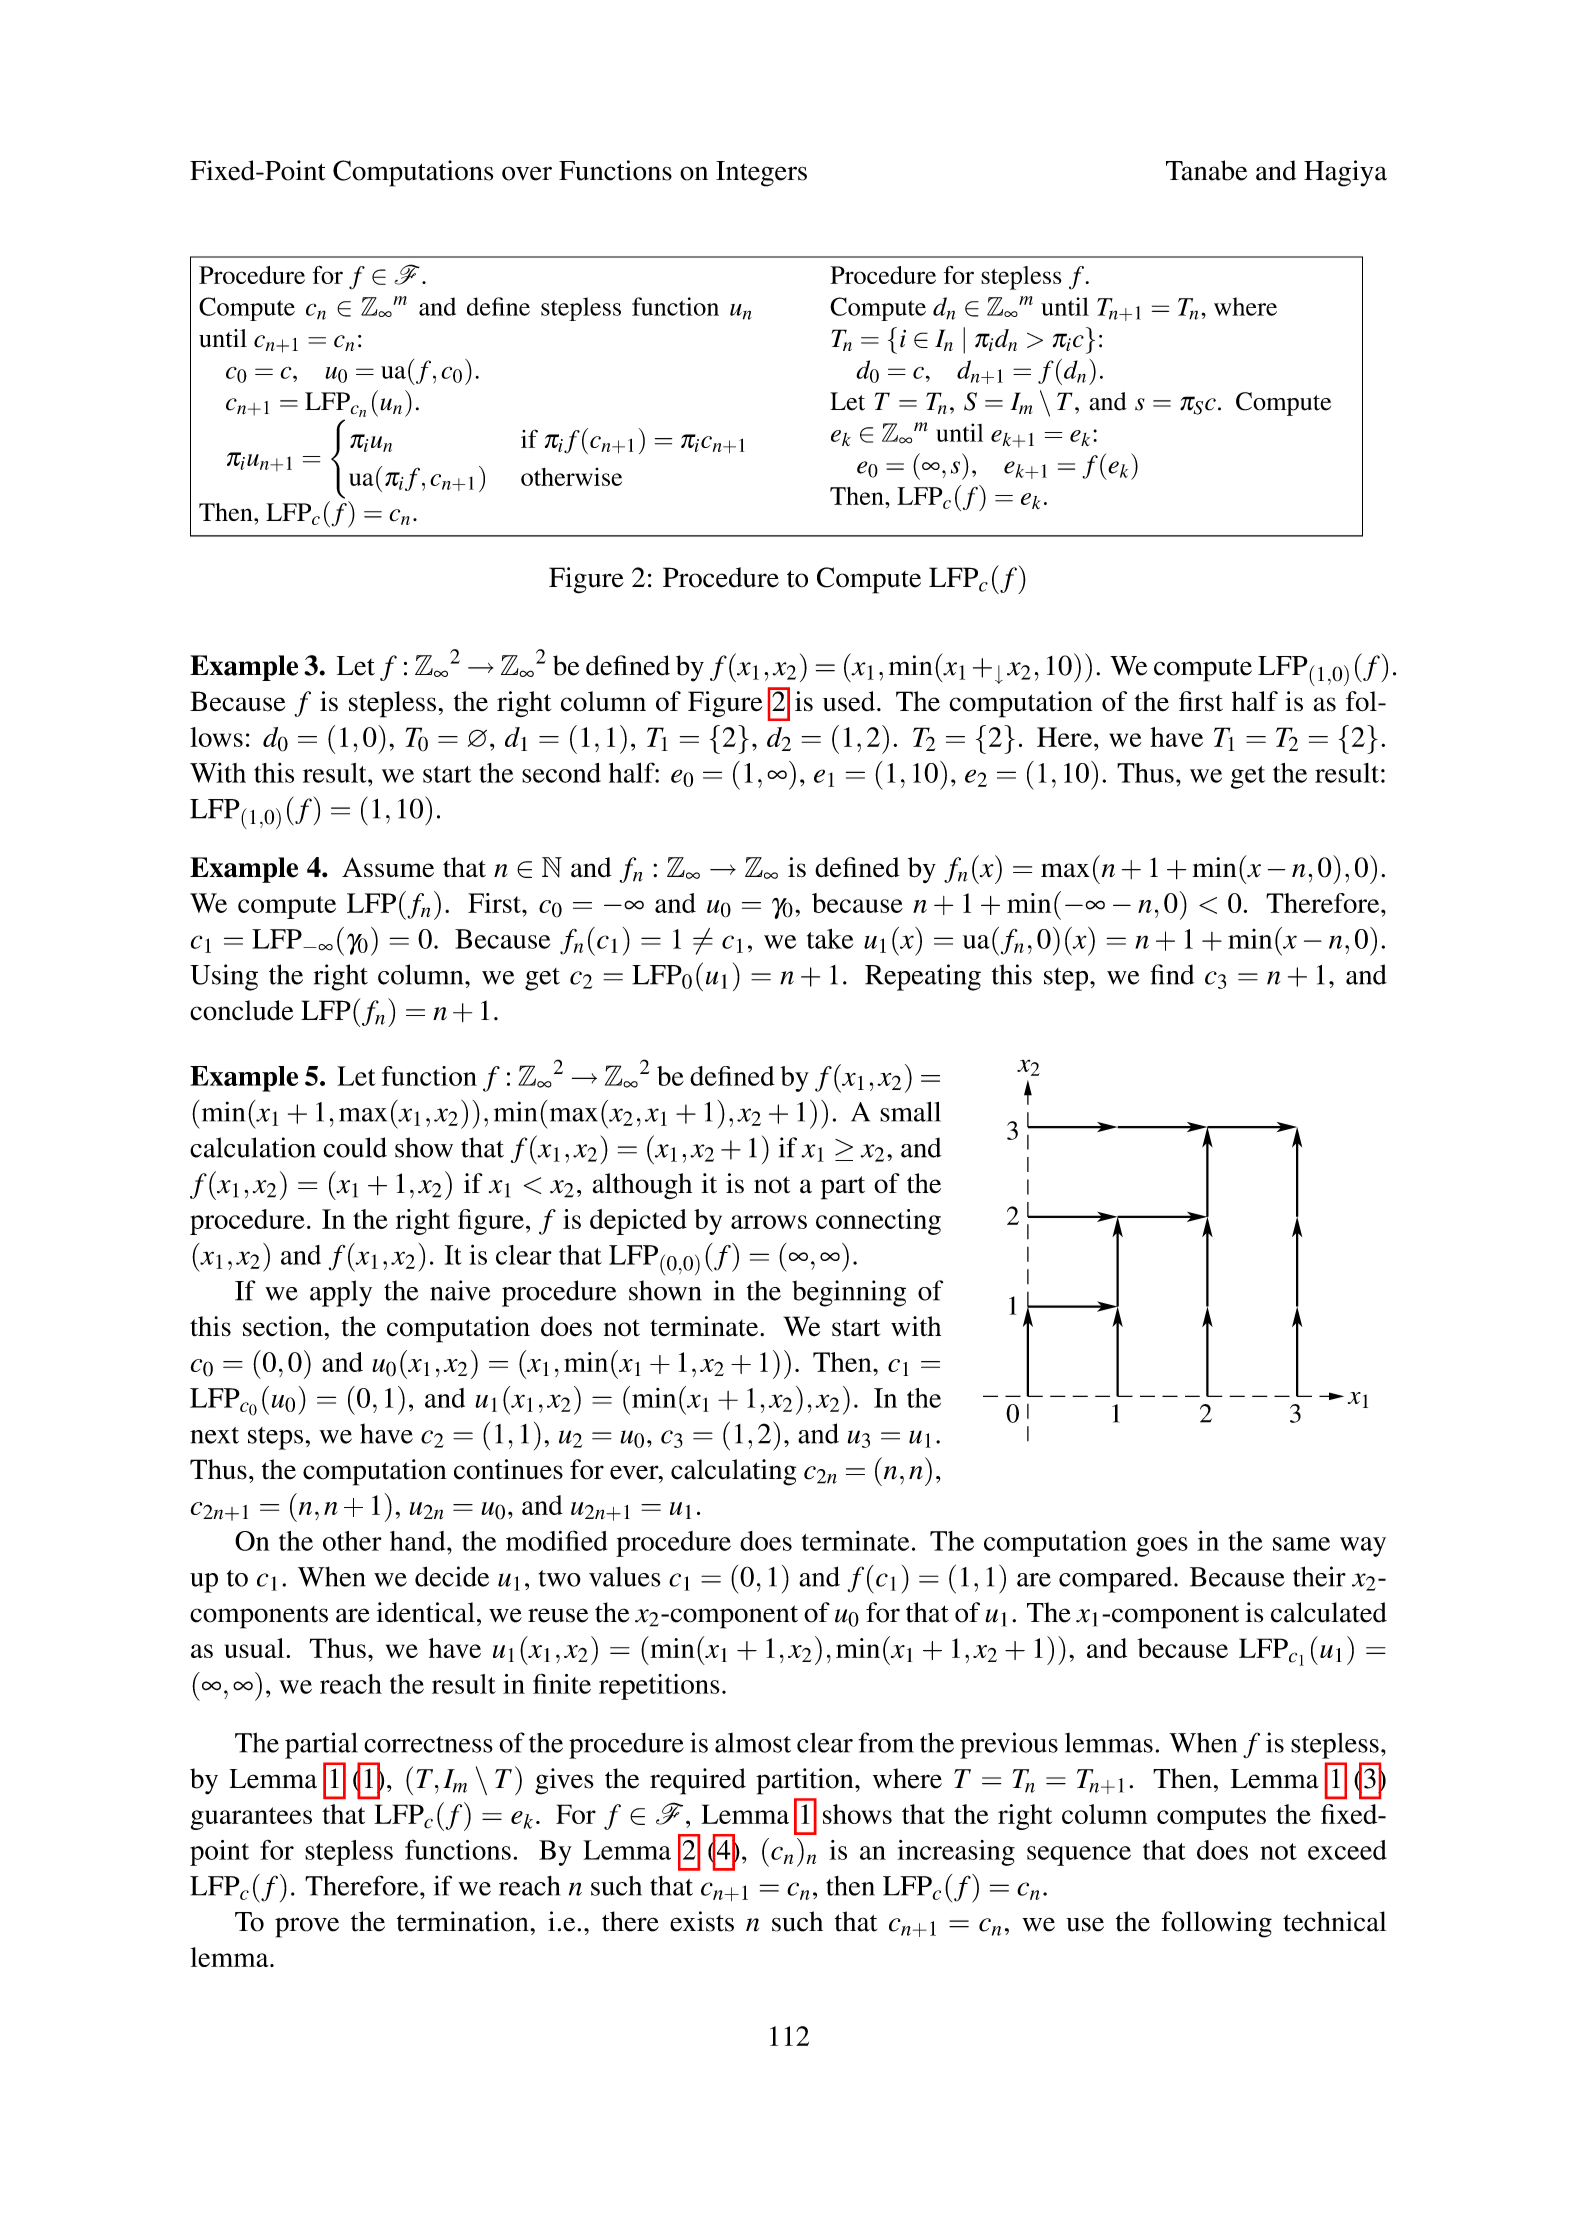 This document has width=1571, height=2222. I want to click on over, so click(527, 173).
